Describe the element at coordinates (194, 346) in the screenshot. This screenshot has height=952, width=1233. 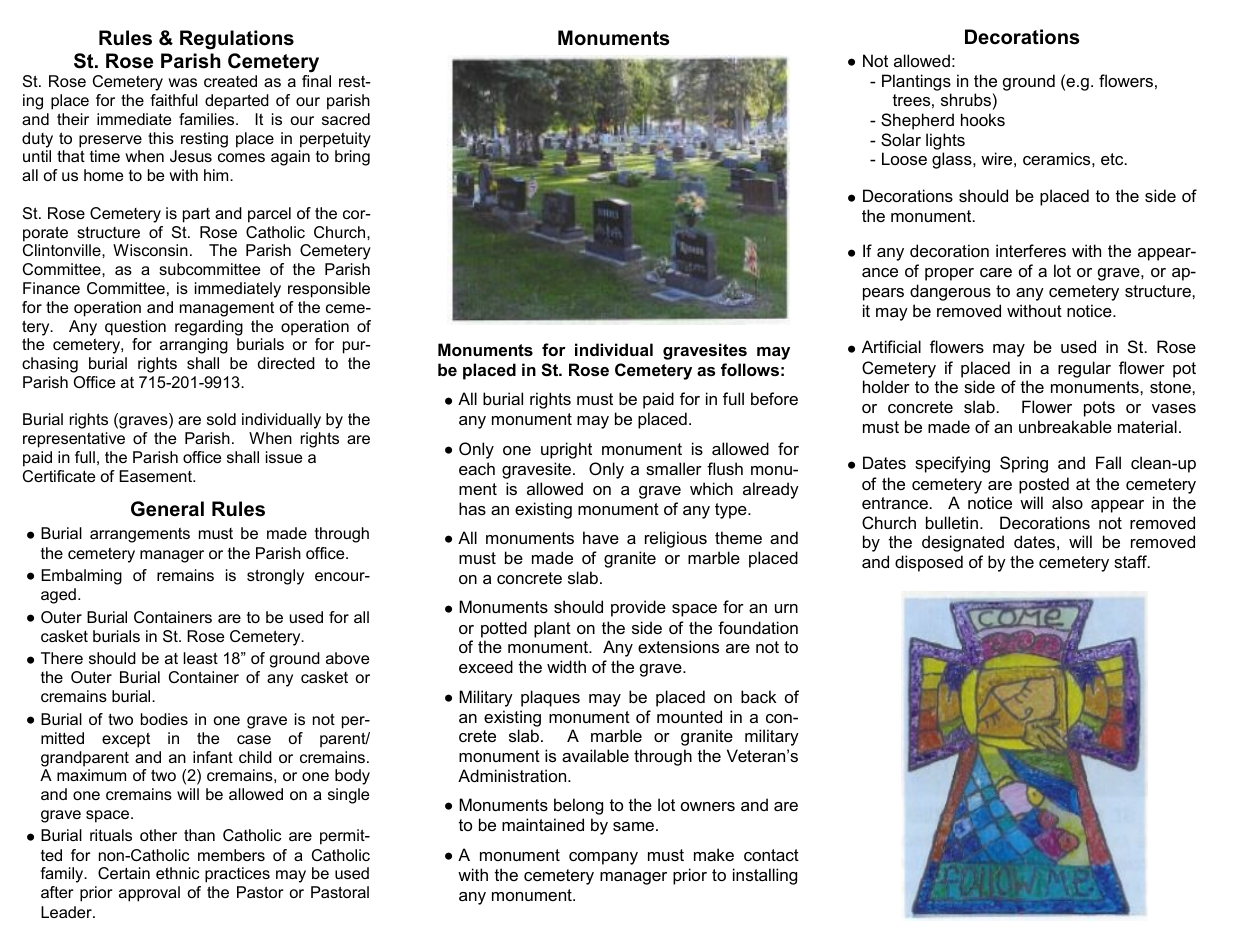
I see `arranging` at that location.
